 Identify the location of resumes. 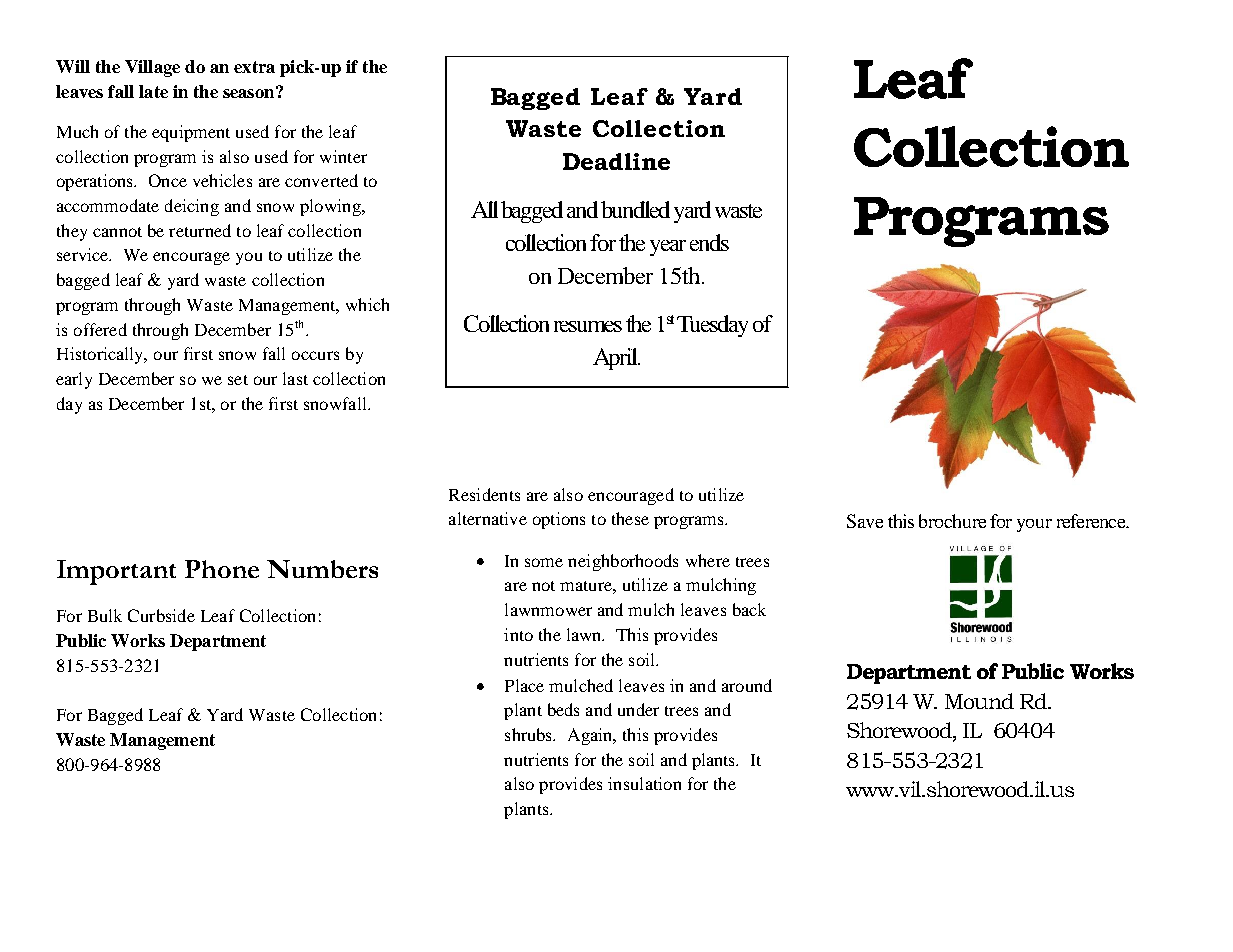
(588, 326).
